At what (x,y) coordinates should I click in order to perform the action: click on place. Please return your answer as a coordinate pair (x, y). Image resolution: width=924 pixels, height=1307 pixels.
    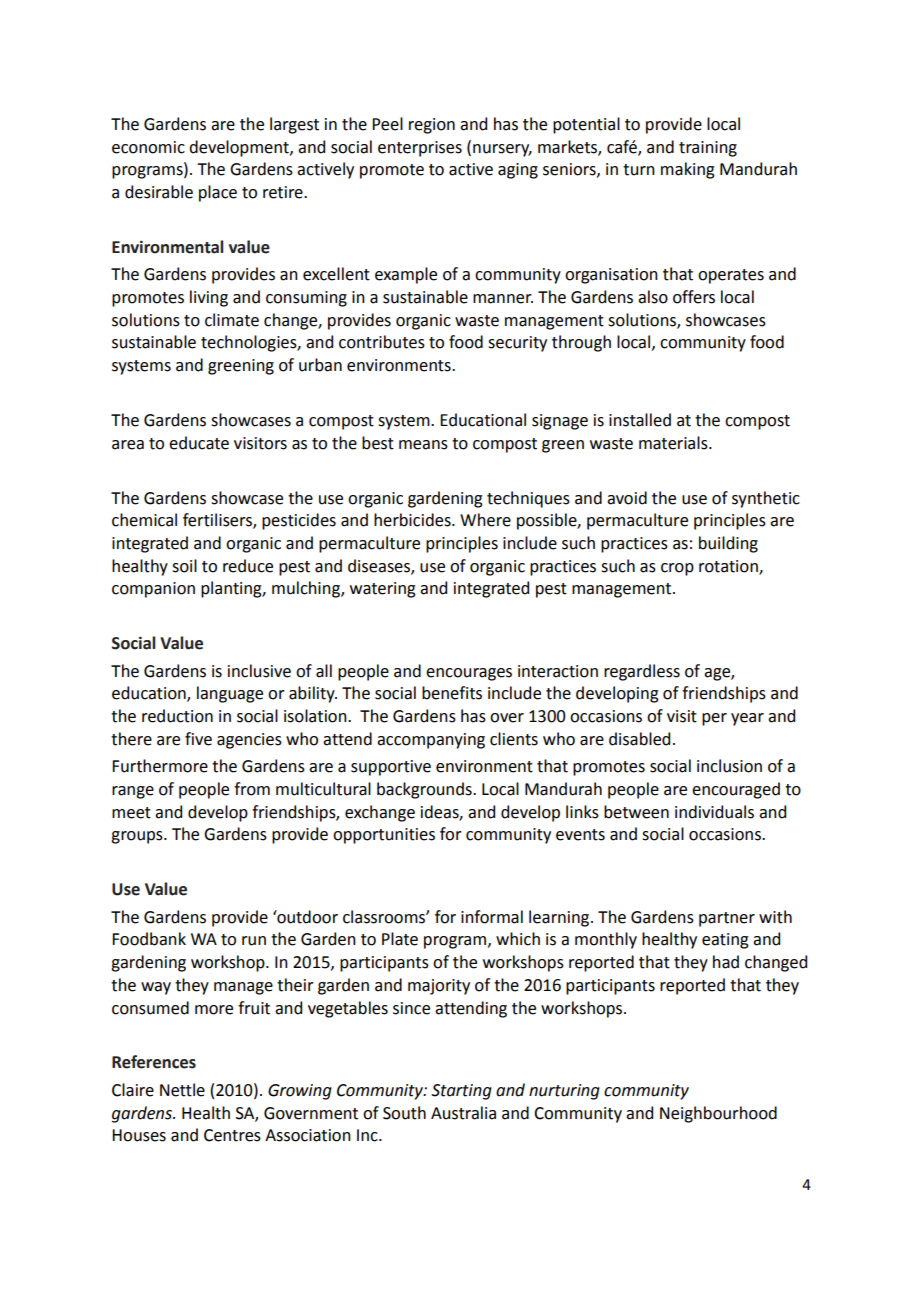
    Looking at the image, I should click on (218, 193).
